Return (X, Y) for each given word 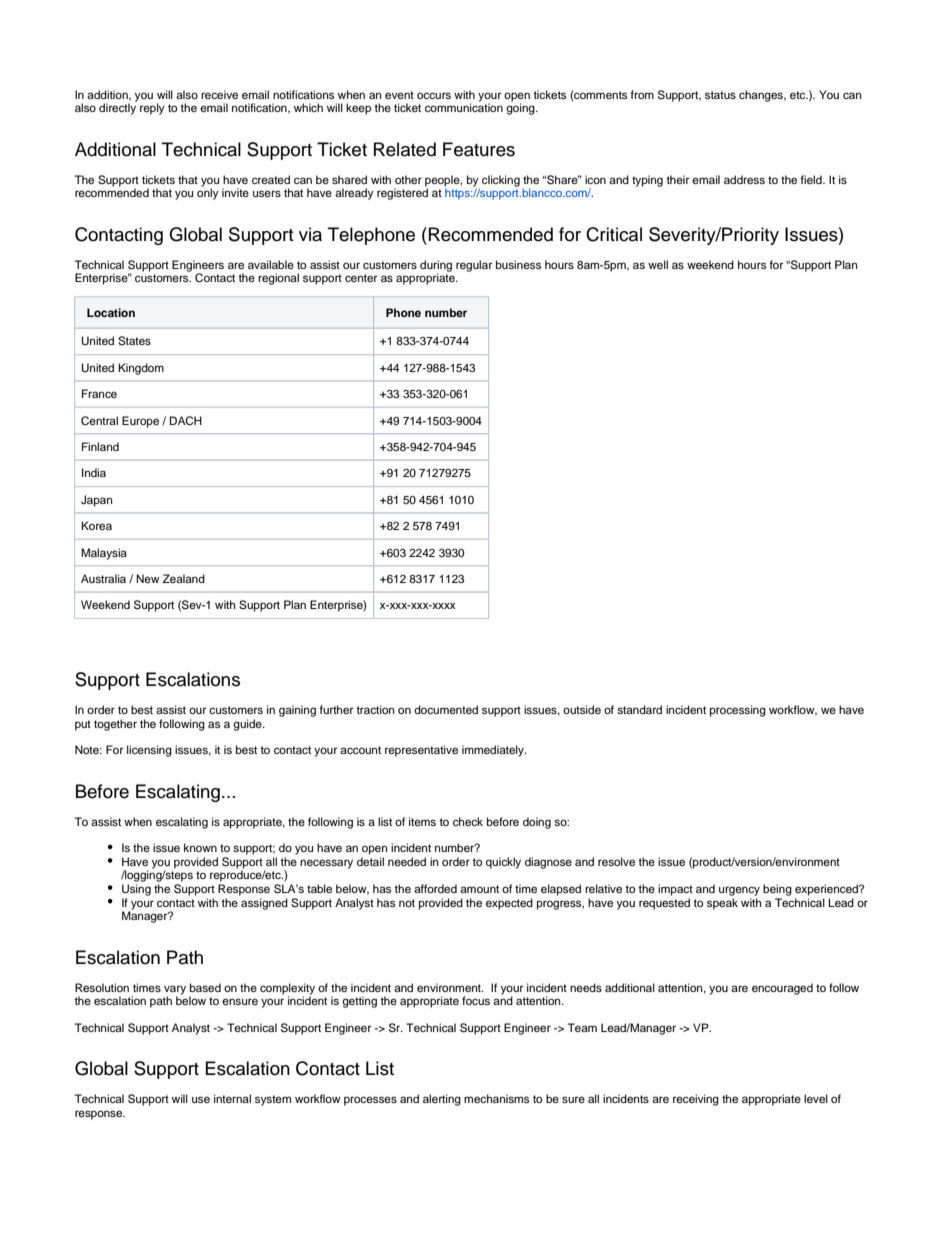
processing (738, 711)
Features (479, 149)
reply (152, 109)
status (720, 95)
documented (446, 709)
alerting (442, 1100)
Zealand (184, 578)
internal (232, 1098)
